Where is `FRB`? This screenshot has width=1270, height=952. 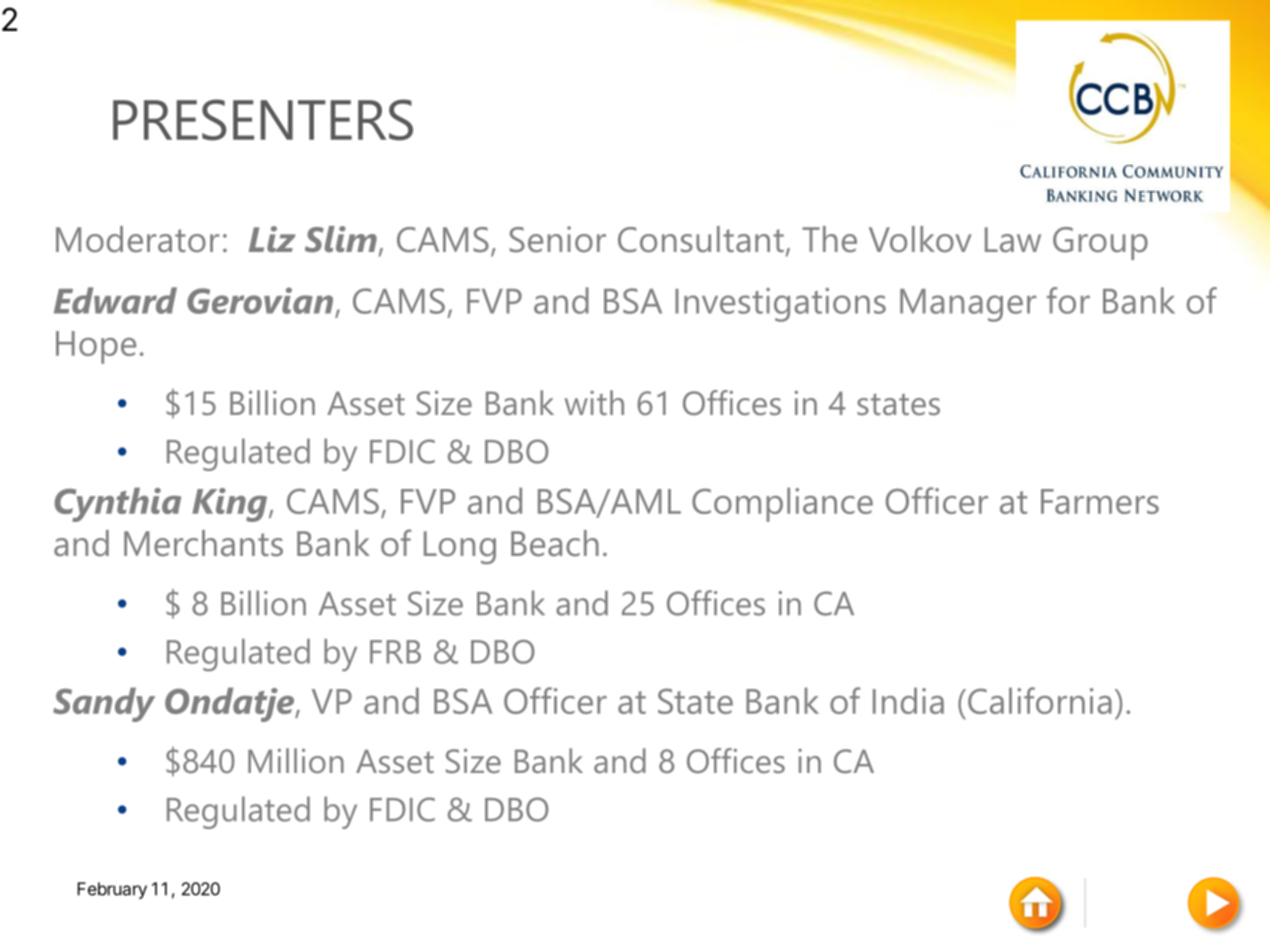 FRB is located at coordinates (395, 652).
